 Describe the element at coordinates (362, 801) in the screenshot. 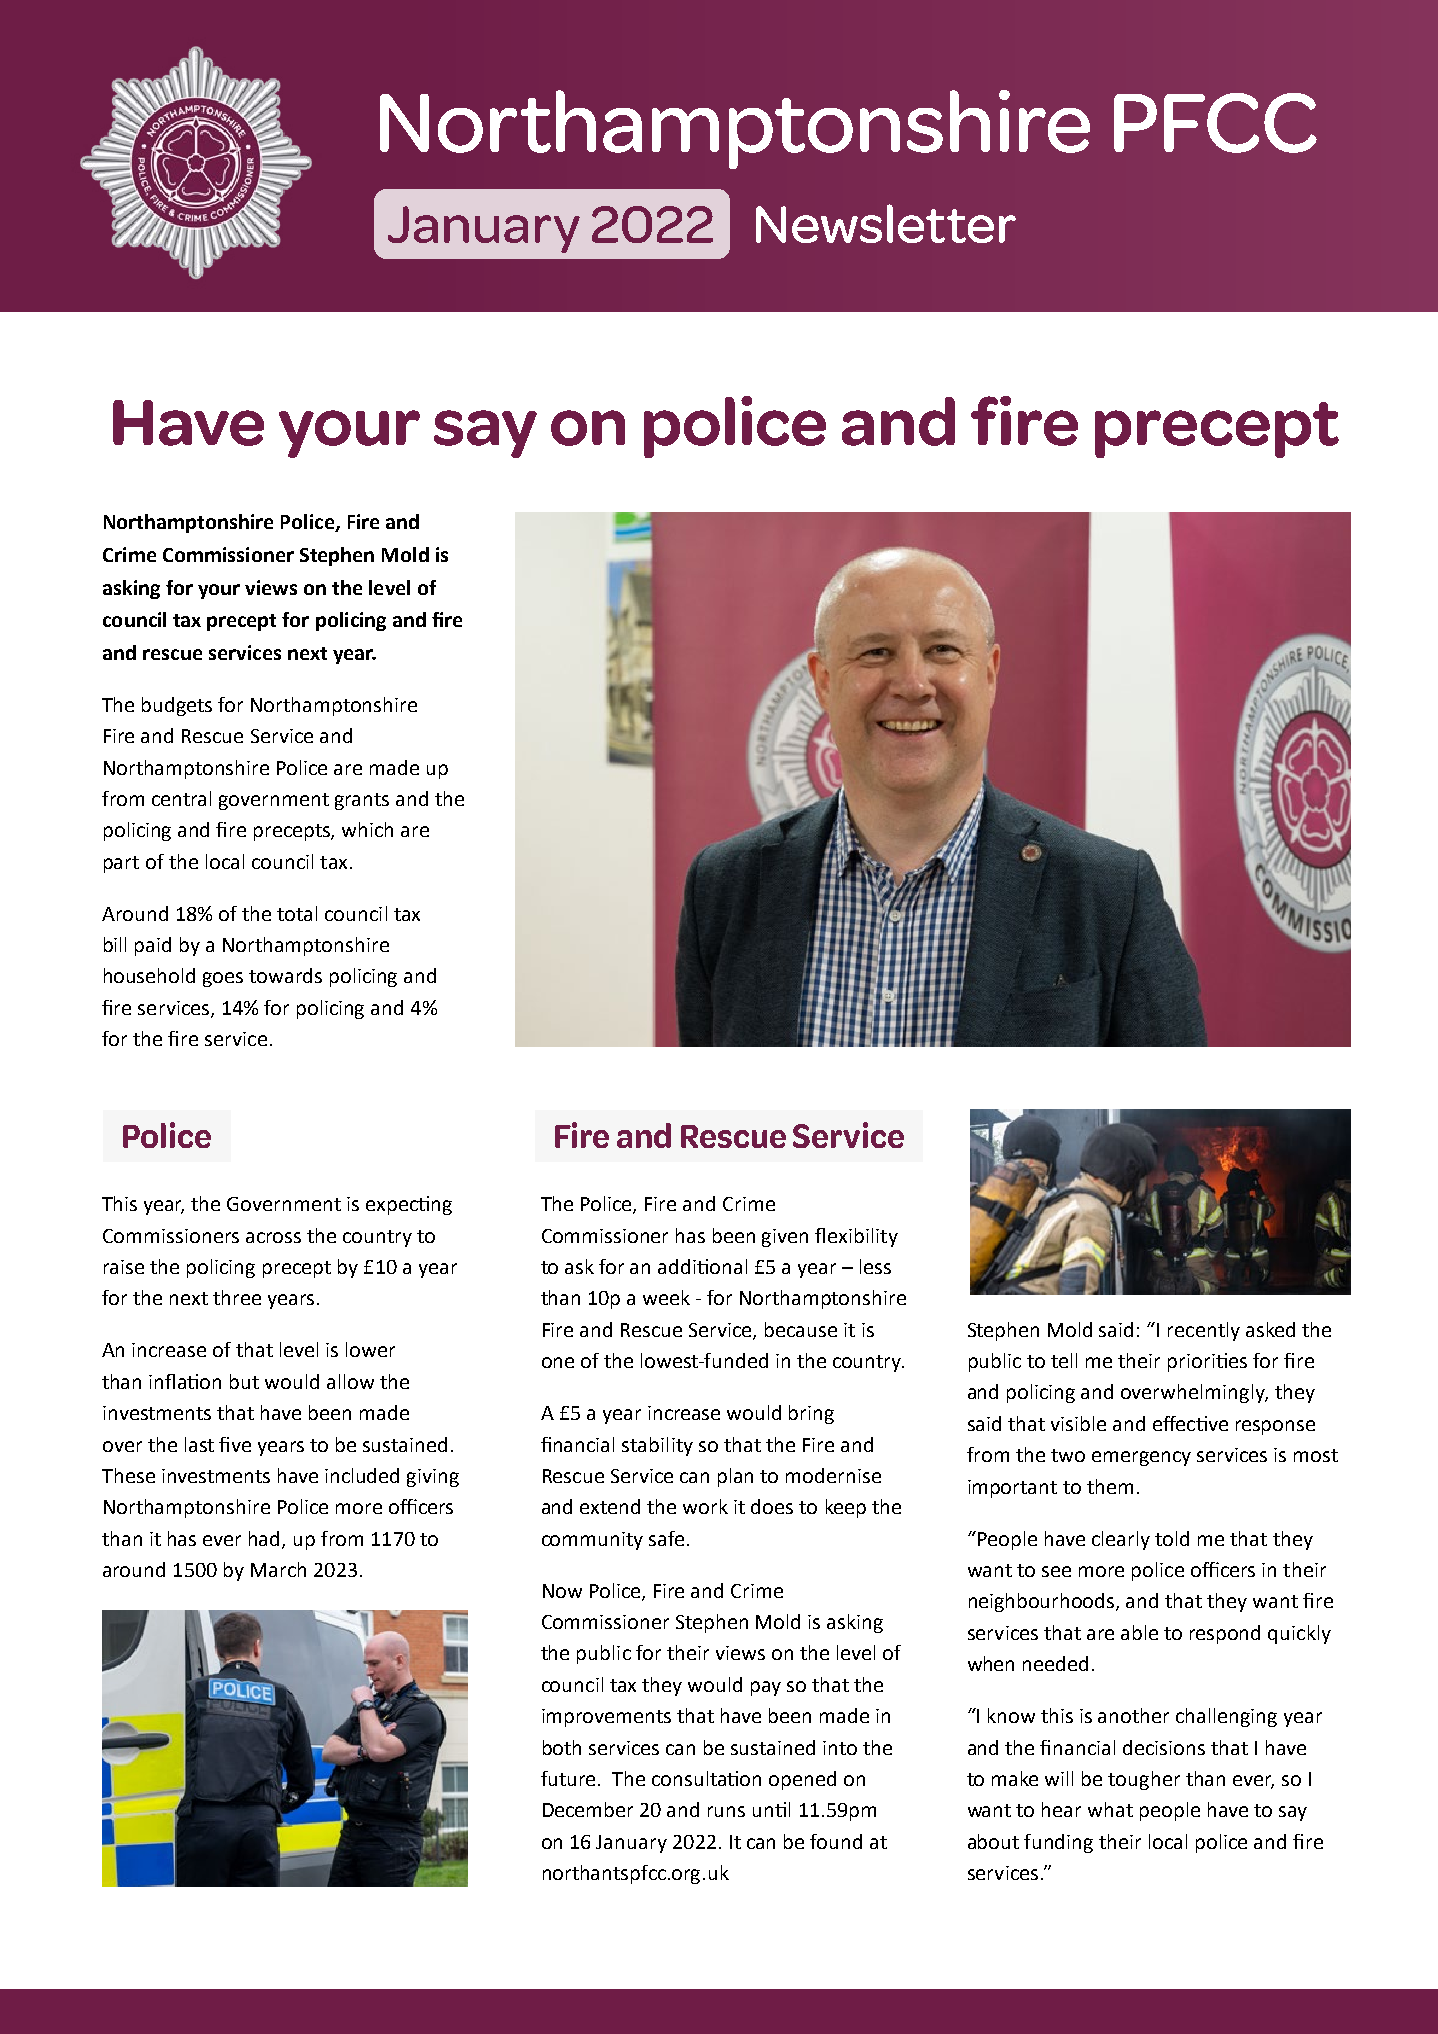

I see `grants` at that location.
